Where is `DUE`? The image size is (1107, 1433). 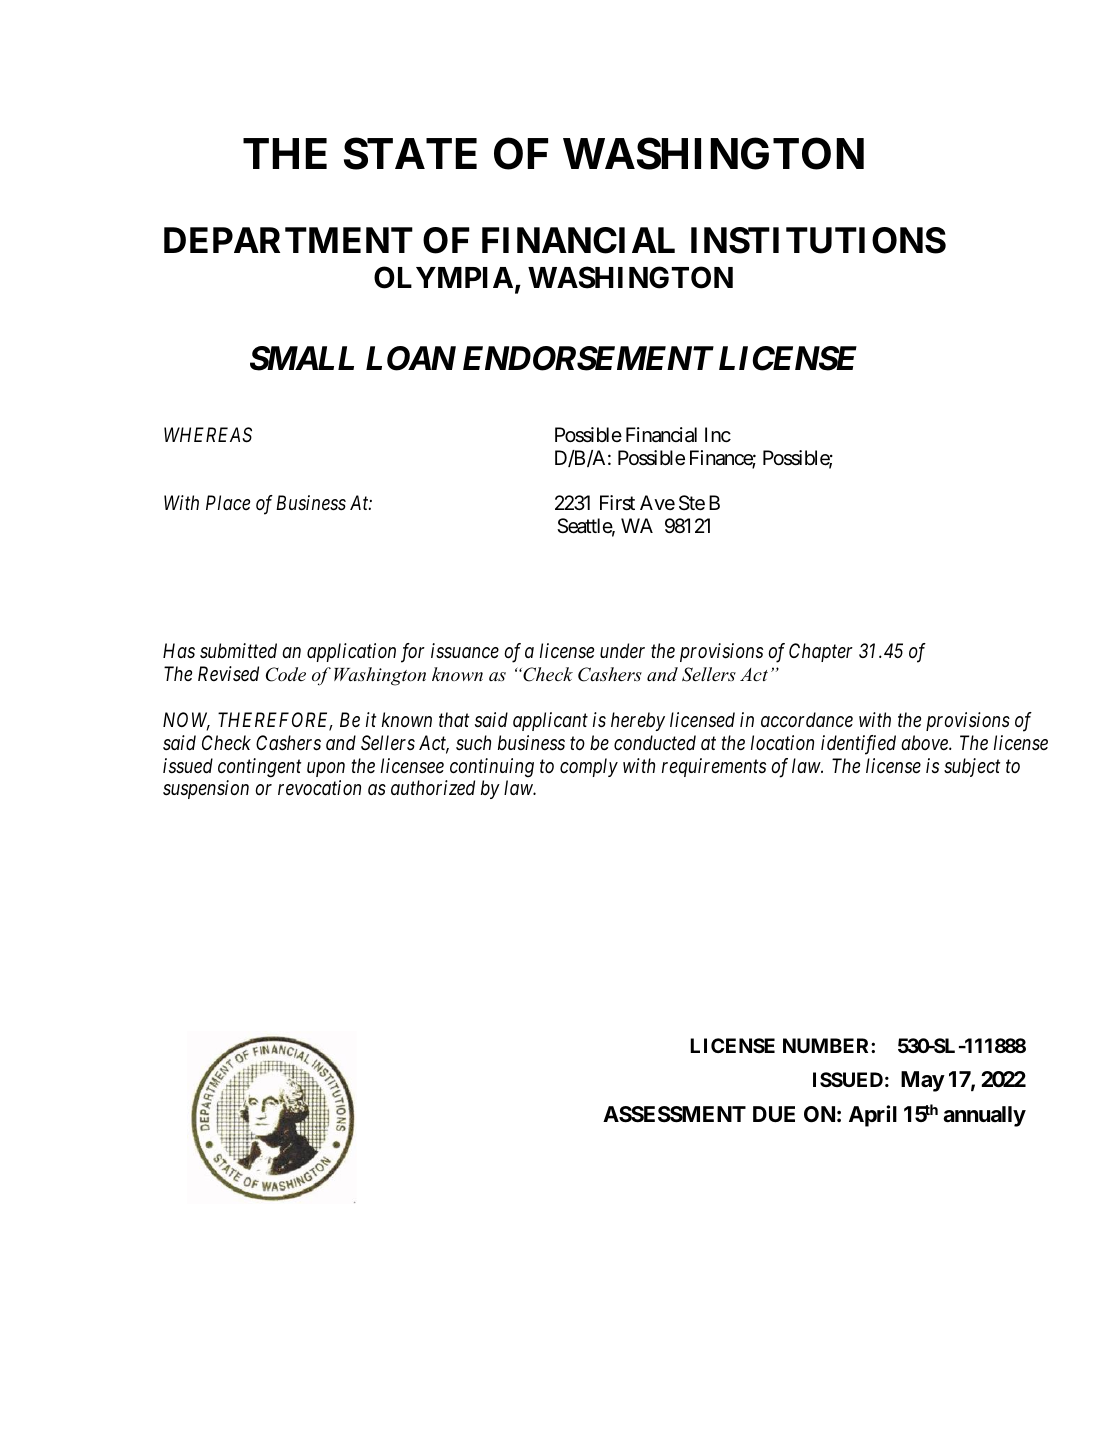
DUE is located at coordinates (774, 1114).
